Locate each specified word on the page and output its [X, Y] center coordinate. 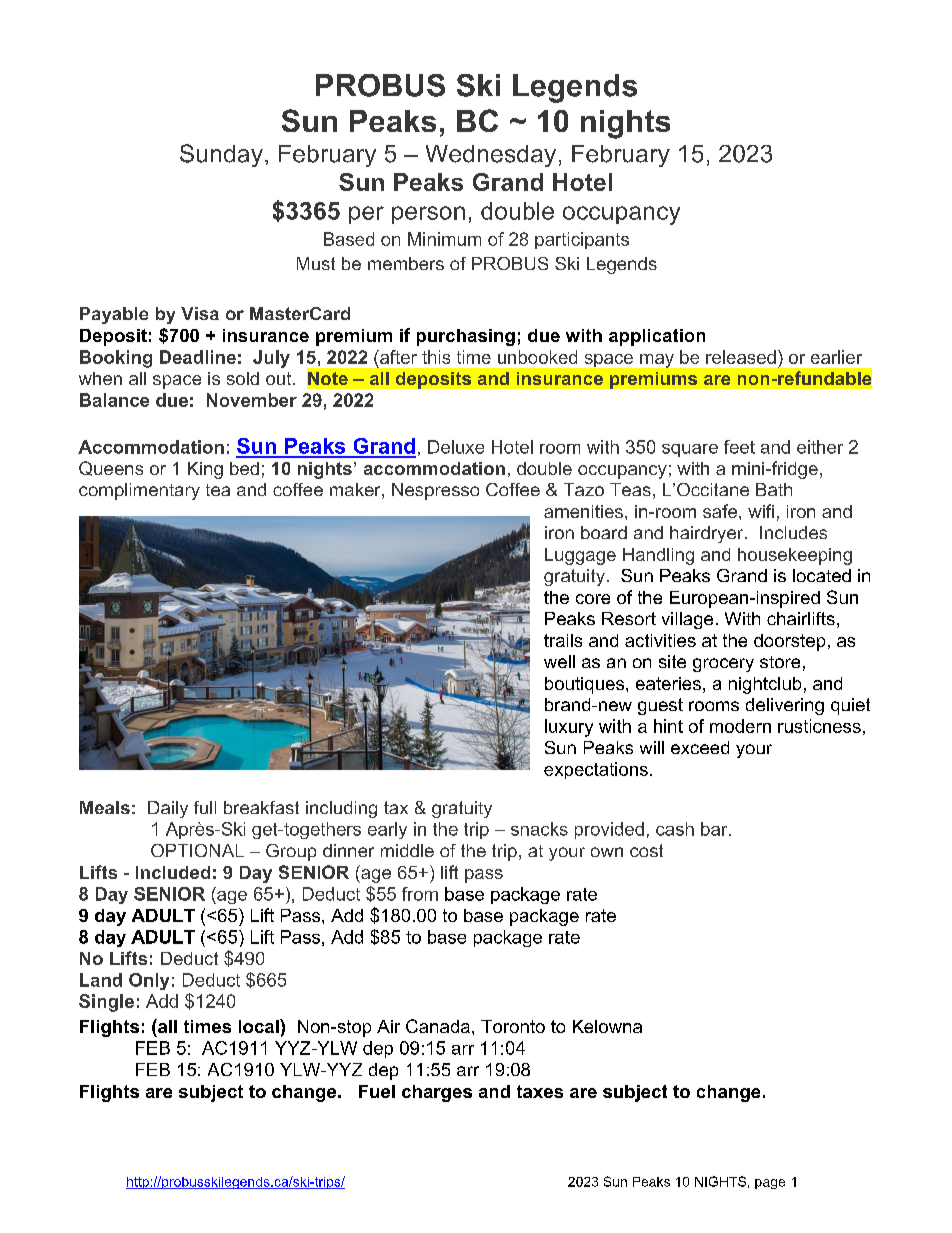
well [559, 661]
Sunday [221, 155]
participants [582, 240]
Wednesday [491, 156]
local [260, 1026]
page [770, 1184]
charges [437, 1093]
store [780, 662]
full [205, 807]
